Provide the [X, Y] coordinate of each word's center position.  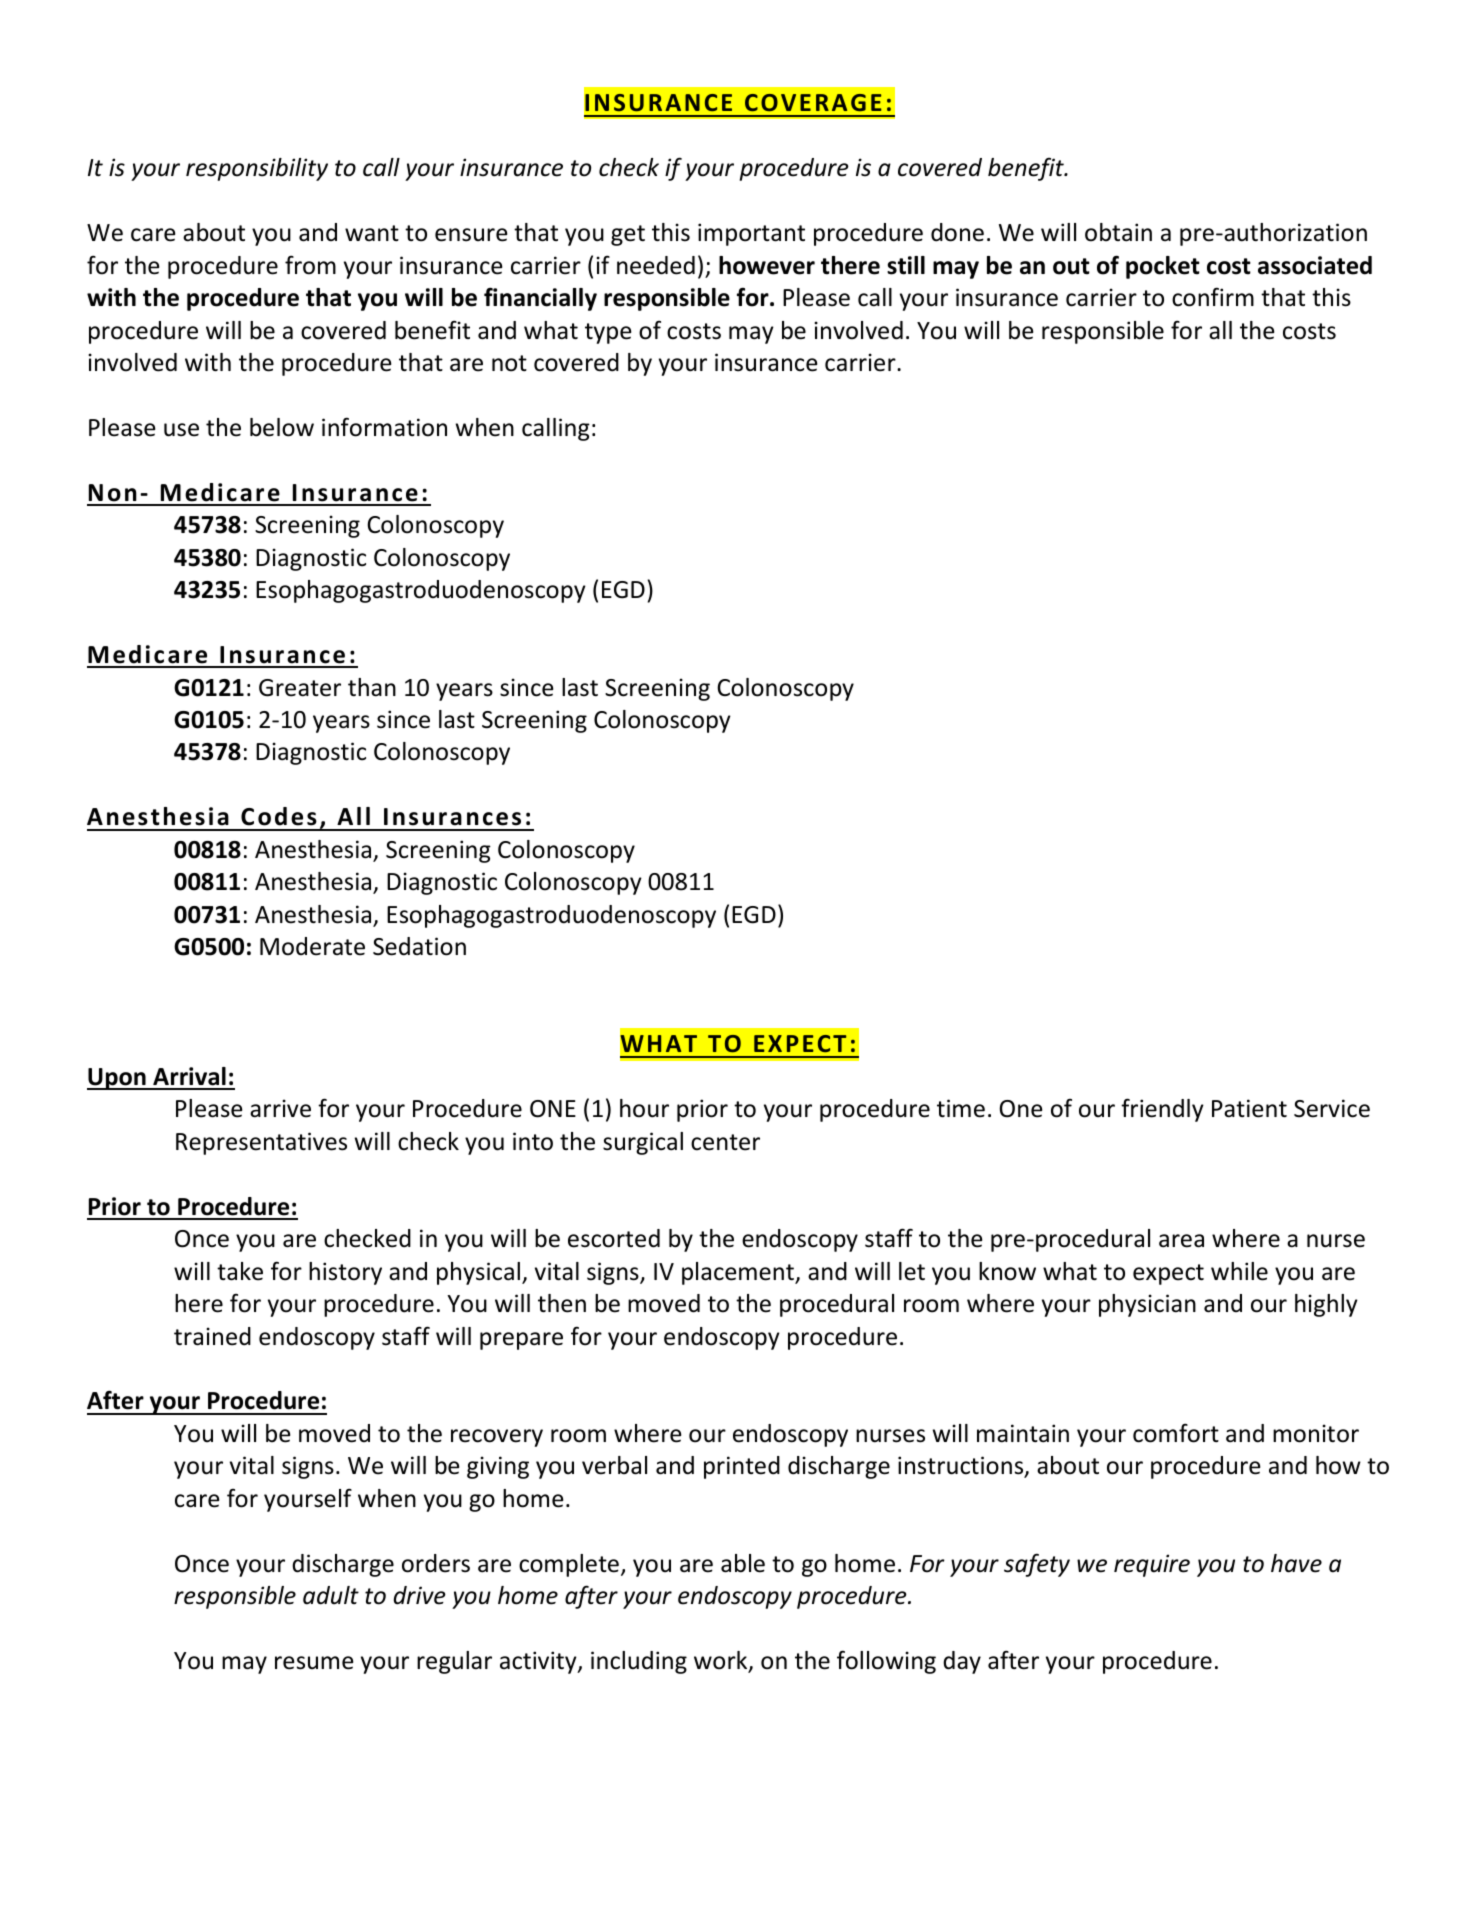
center [725, 1142]
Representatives [261, 1143]
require [1152, 1565]
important [751, 234]
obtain [1118, 232]
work [722, 1661]
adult [331, 1595]
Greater [300, 688]
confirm [1213, 297]
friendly [1162, 1110]
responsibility [257, 169]
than [372, 687]
